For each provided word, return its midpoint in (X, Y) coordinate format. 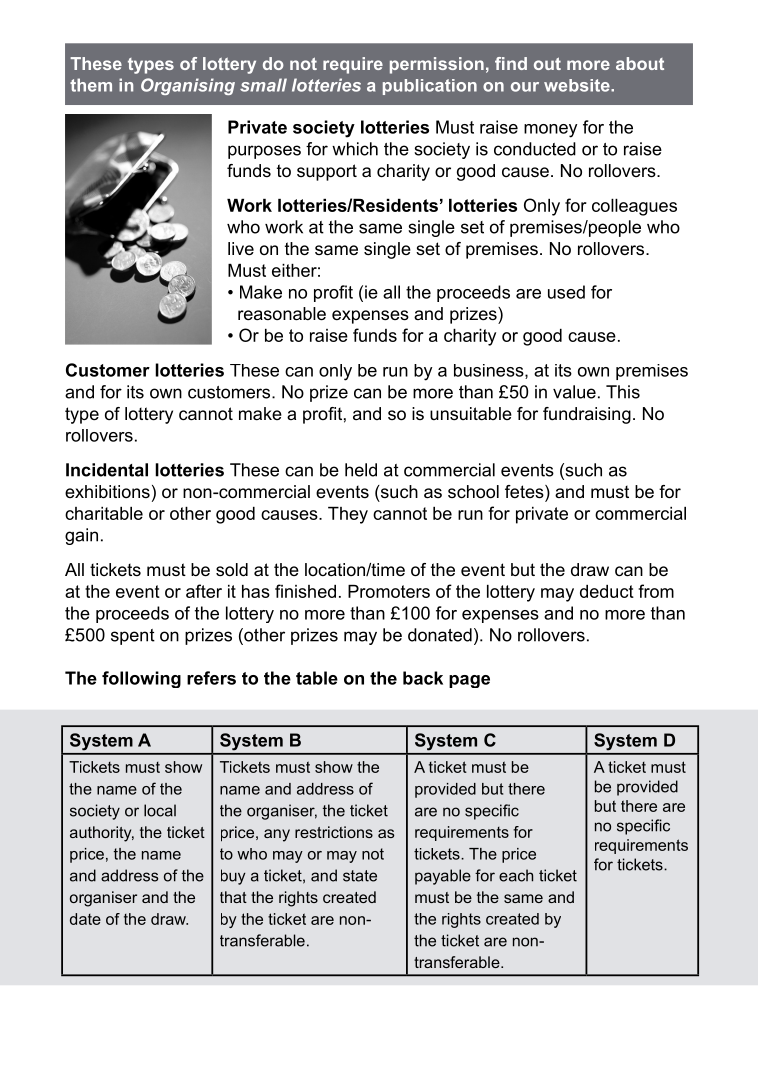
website (578, 85)
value (574, 392)
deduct (607, 591)
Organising (188, 86)
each (516, 875)
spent (133, 637)
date (85, 919)
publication (430, 87)
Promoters (389, 591)
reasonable (282, 314)
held (361, 470)
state (360, 876)
